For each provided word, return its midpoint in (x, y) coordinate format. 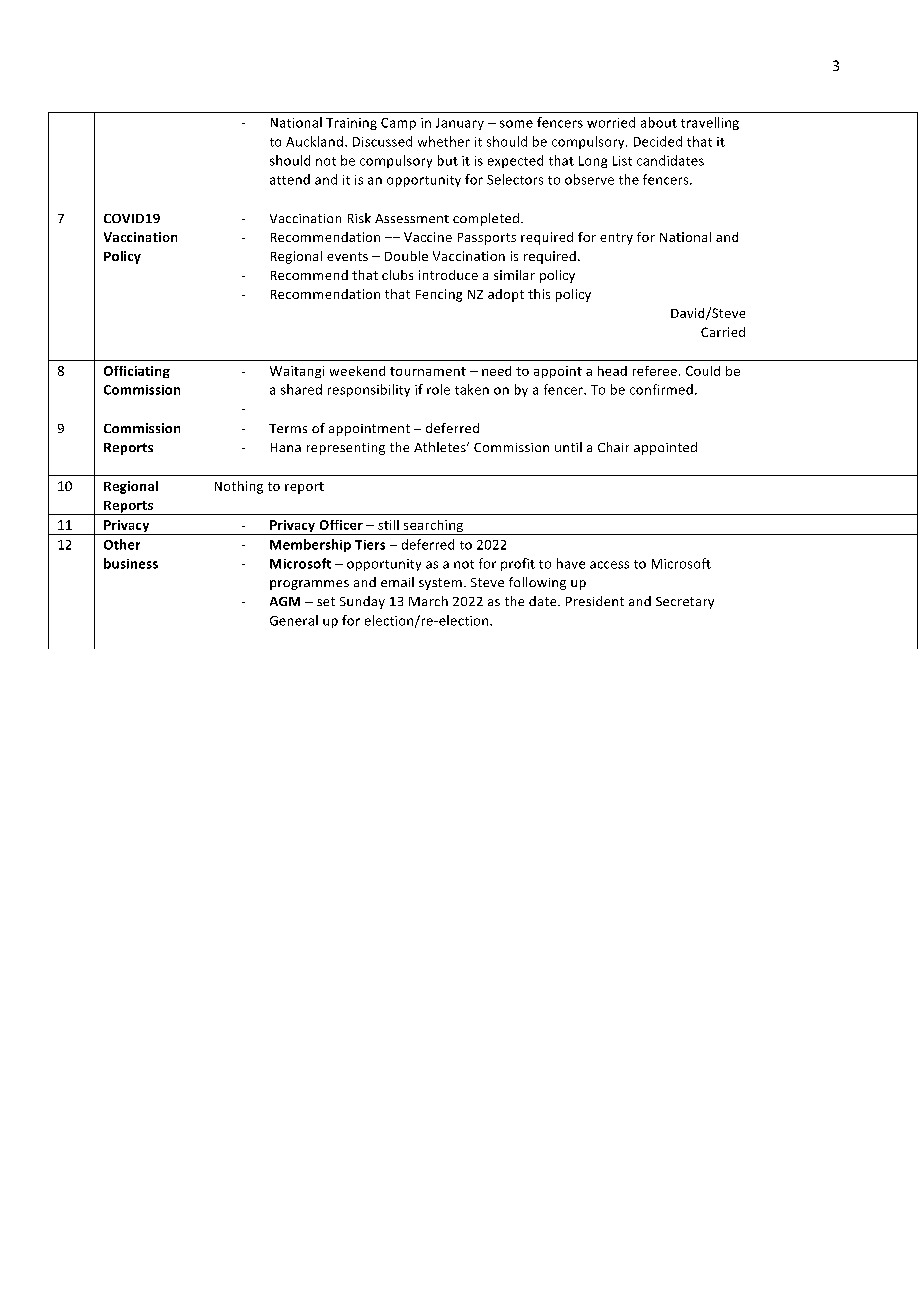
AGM (285, 601)
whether (444, 141)
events (347, 256)
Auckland (314, 141)
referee (655, 371)
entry (616, 239)
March (428, 601)
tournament (428, 371)
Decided (658, 141)
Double (406, 256)
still (388, 525)
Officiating (137, 372)
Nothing (239, 487)
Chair (613, 447)
